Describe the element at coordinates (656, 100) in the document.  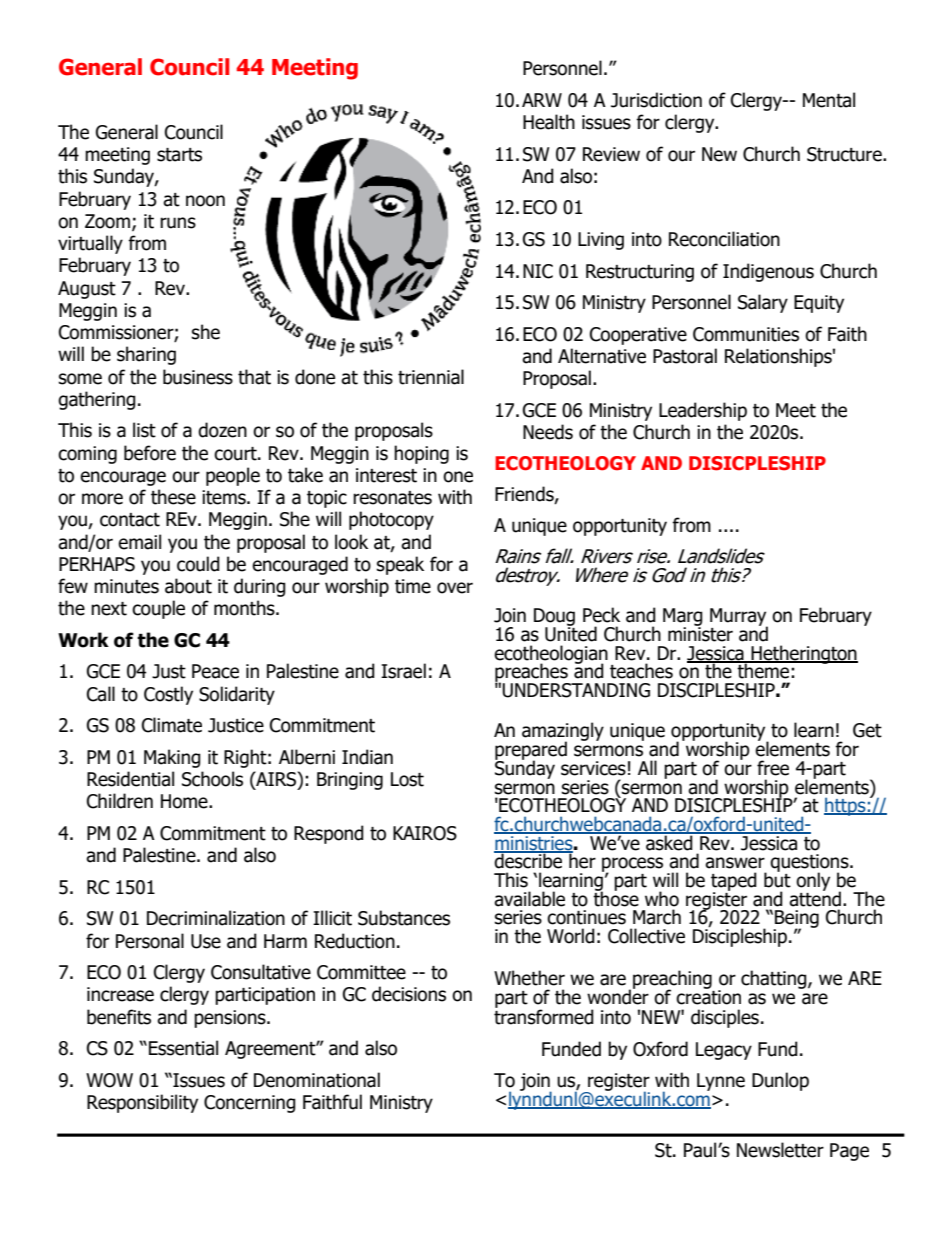
I see `Jurisdiction` at that location.
